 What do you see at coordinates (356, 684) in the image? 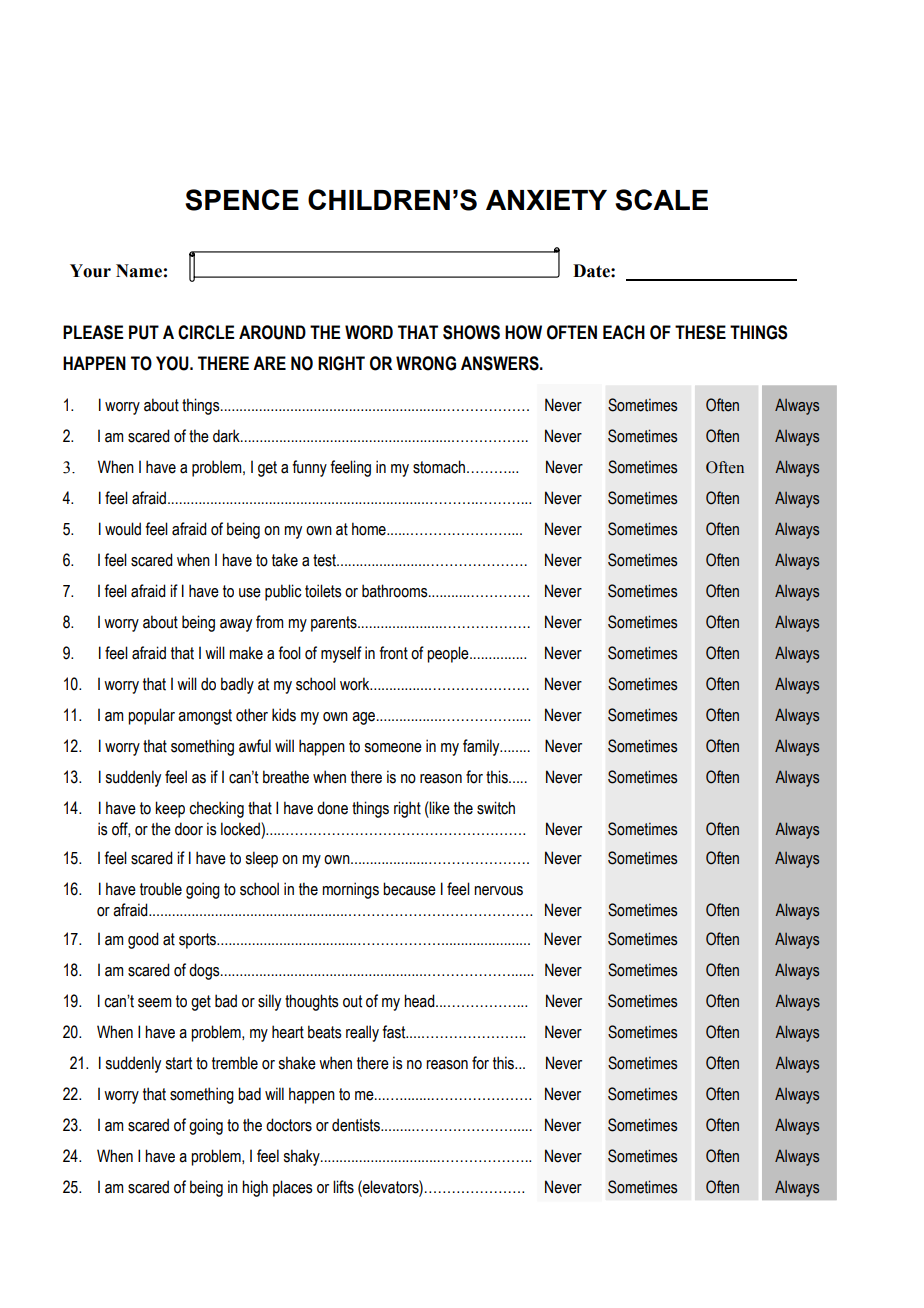
I see `work` at bounding box center [356, 684].
